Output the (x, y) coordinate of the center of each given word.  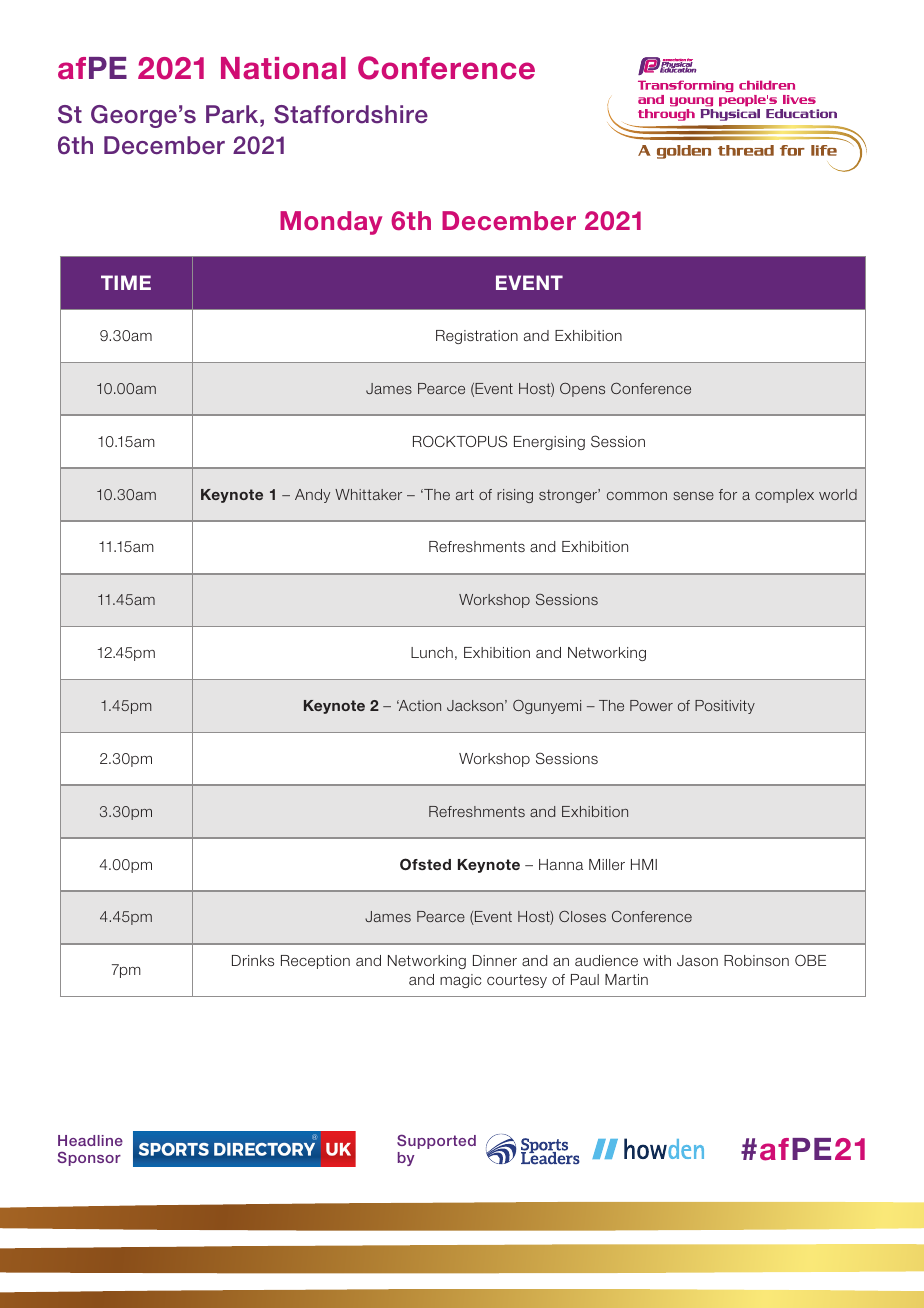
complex (784, 496)
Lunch (432, 652)
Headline (90, 1140)
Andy (312, 496)
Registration (477, 337)
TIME (126, 282)
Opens (582, 389)
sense (693, 496)
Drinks (253, 960)
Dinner (495, 960)
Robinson (756, 960)
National (283, 68)
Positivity (725, 707)
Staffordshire (351, 114)
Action (419, 705)
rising (515, 496)
